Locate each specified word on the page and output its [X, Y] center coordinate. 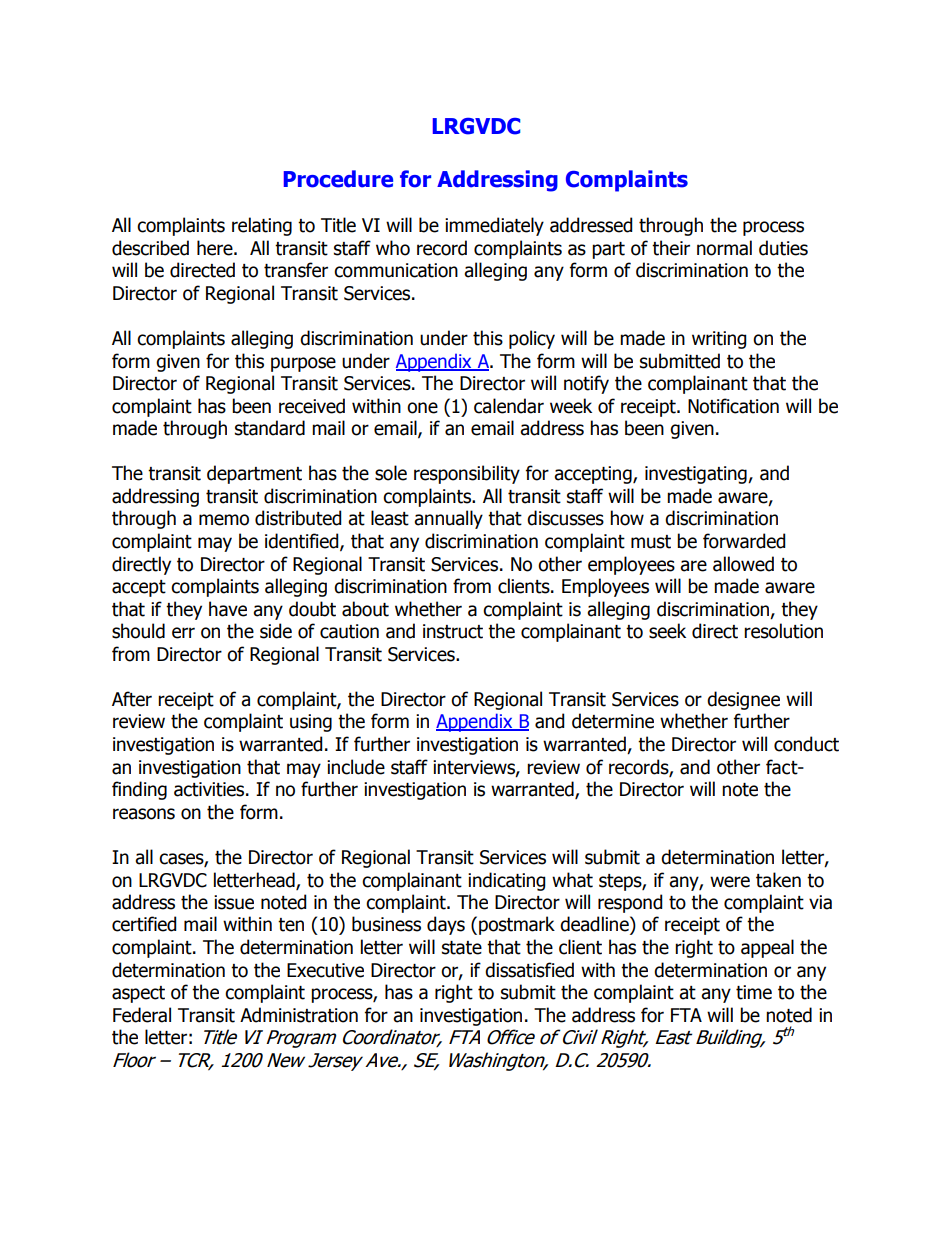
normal [724, 248]
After [132, 699]
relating [262, 226]
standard [270, 428]
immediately [494, 226]
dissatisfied [529, 970]
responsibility [467, 474]
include [356, 767]
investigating [697, 475]
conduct [806, 744]
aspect [138, 994]
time [754, 992]
